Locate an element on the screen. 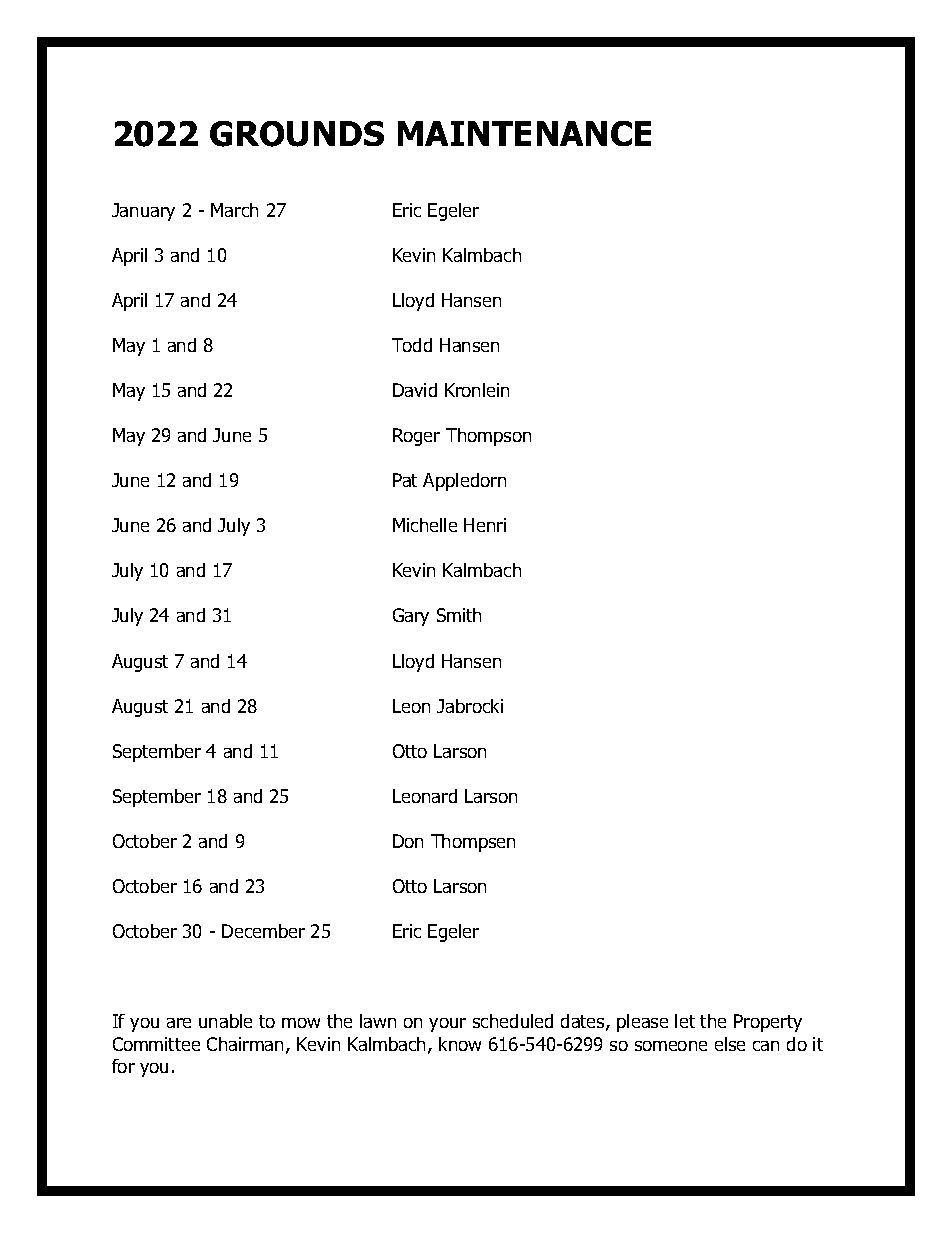  are is located at coordinates (179, 1023).
